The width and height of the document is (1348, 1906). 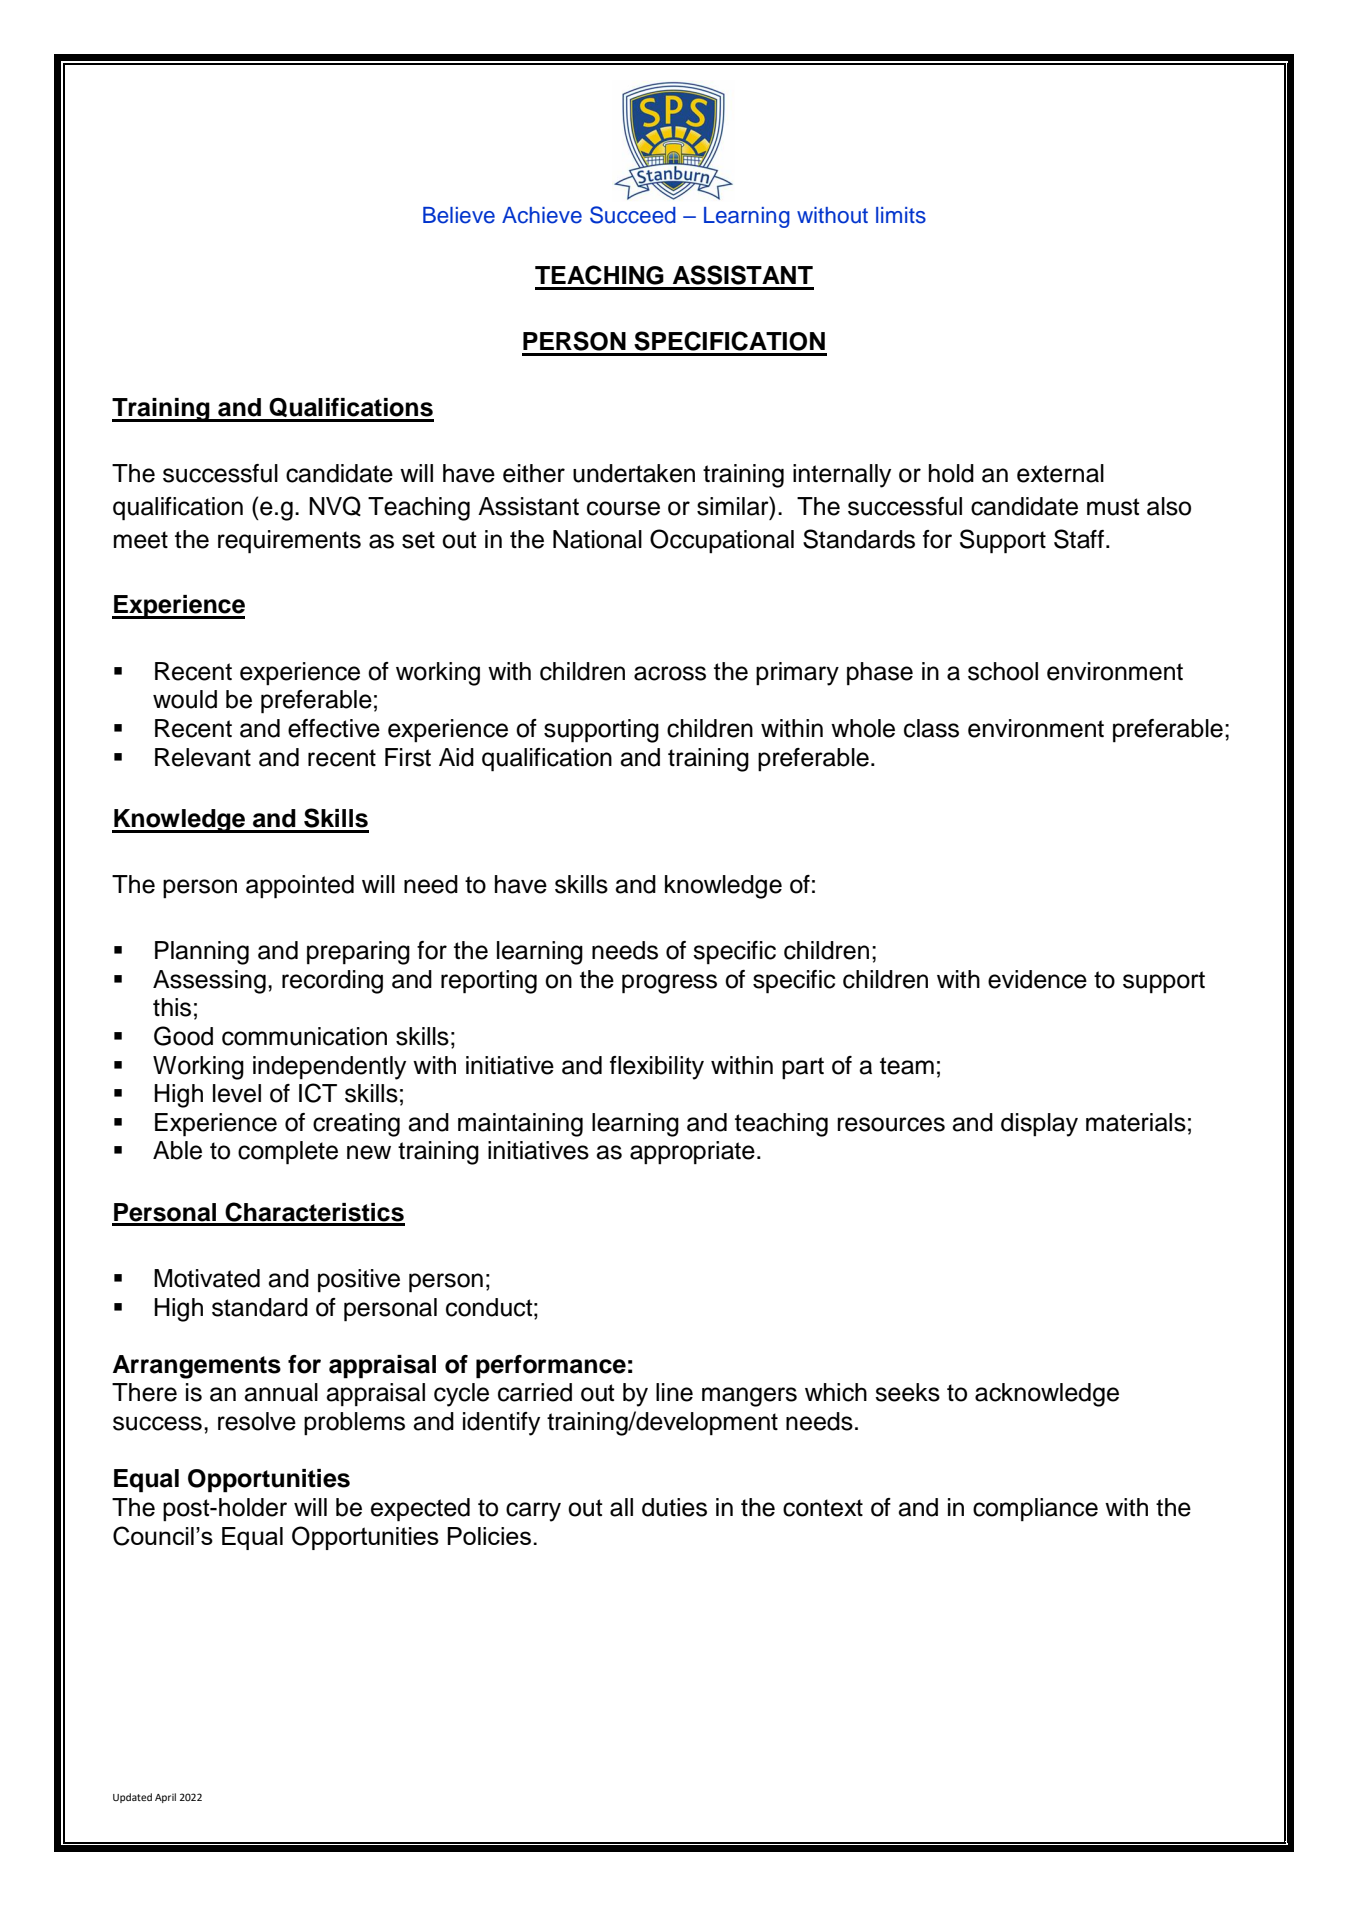 What do you see at coordinates (674, 1392) in the document?
I see `line` at bounding box center [674, 1392].
